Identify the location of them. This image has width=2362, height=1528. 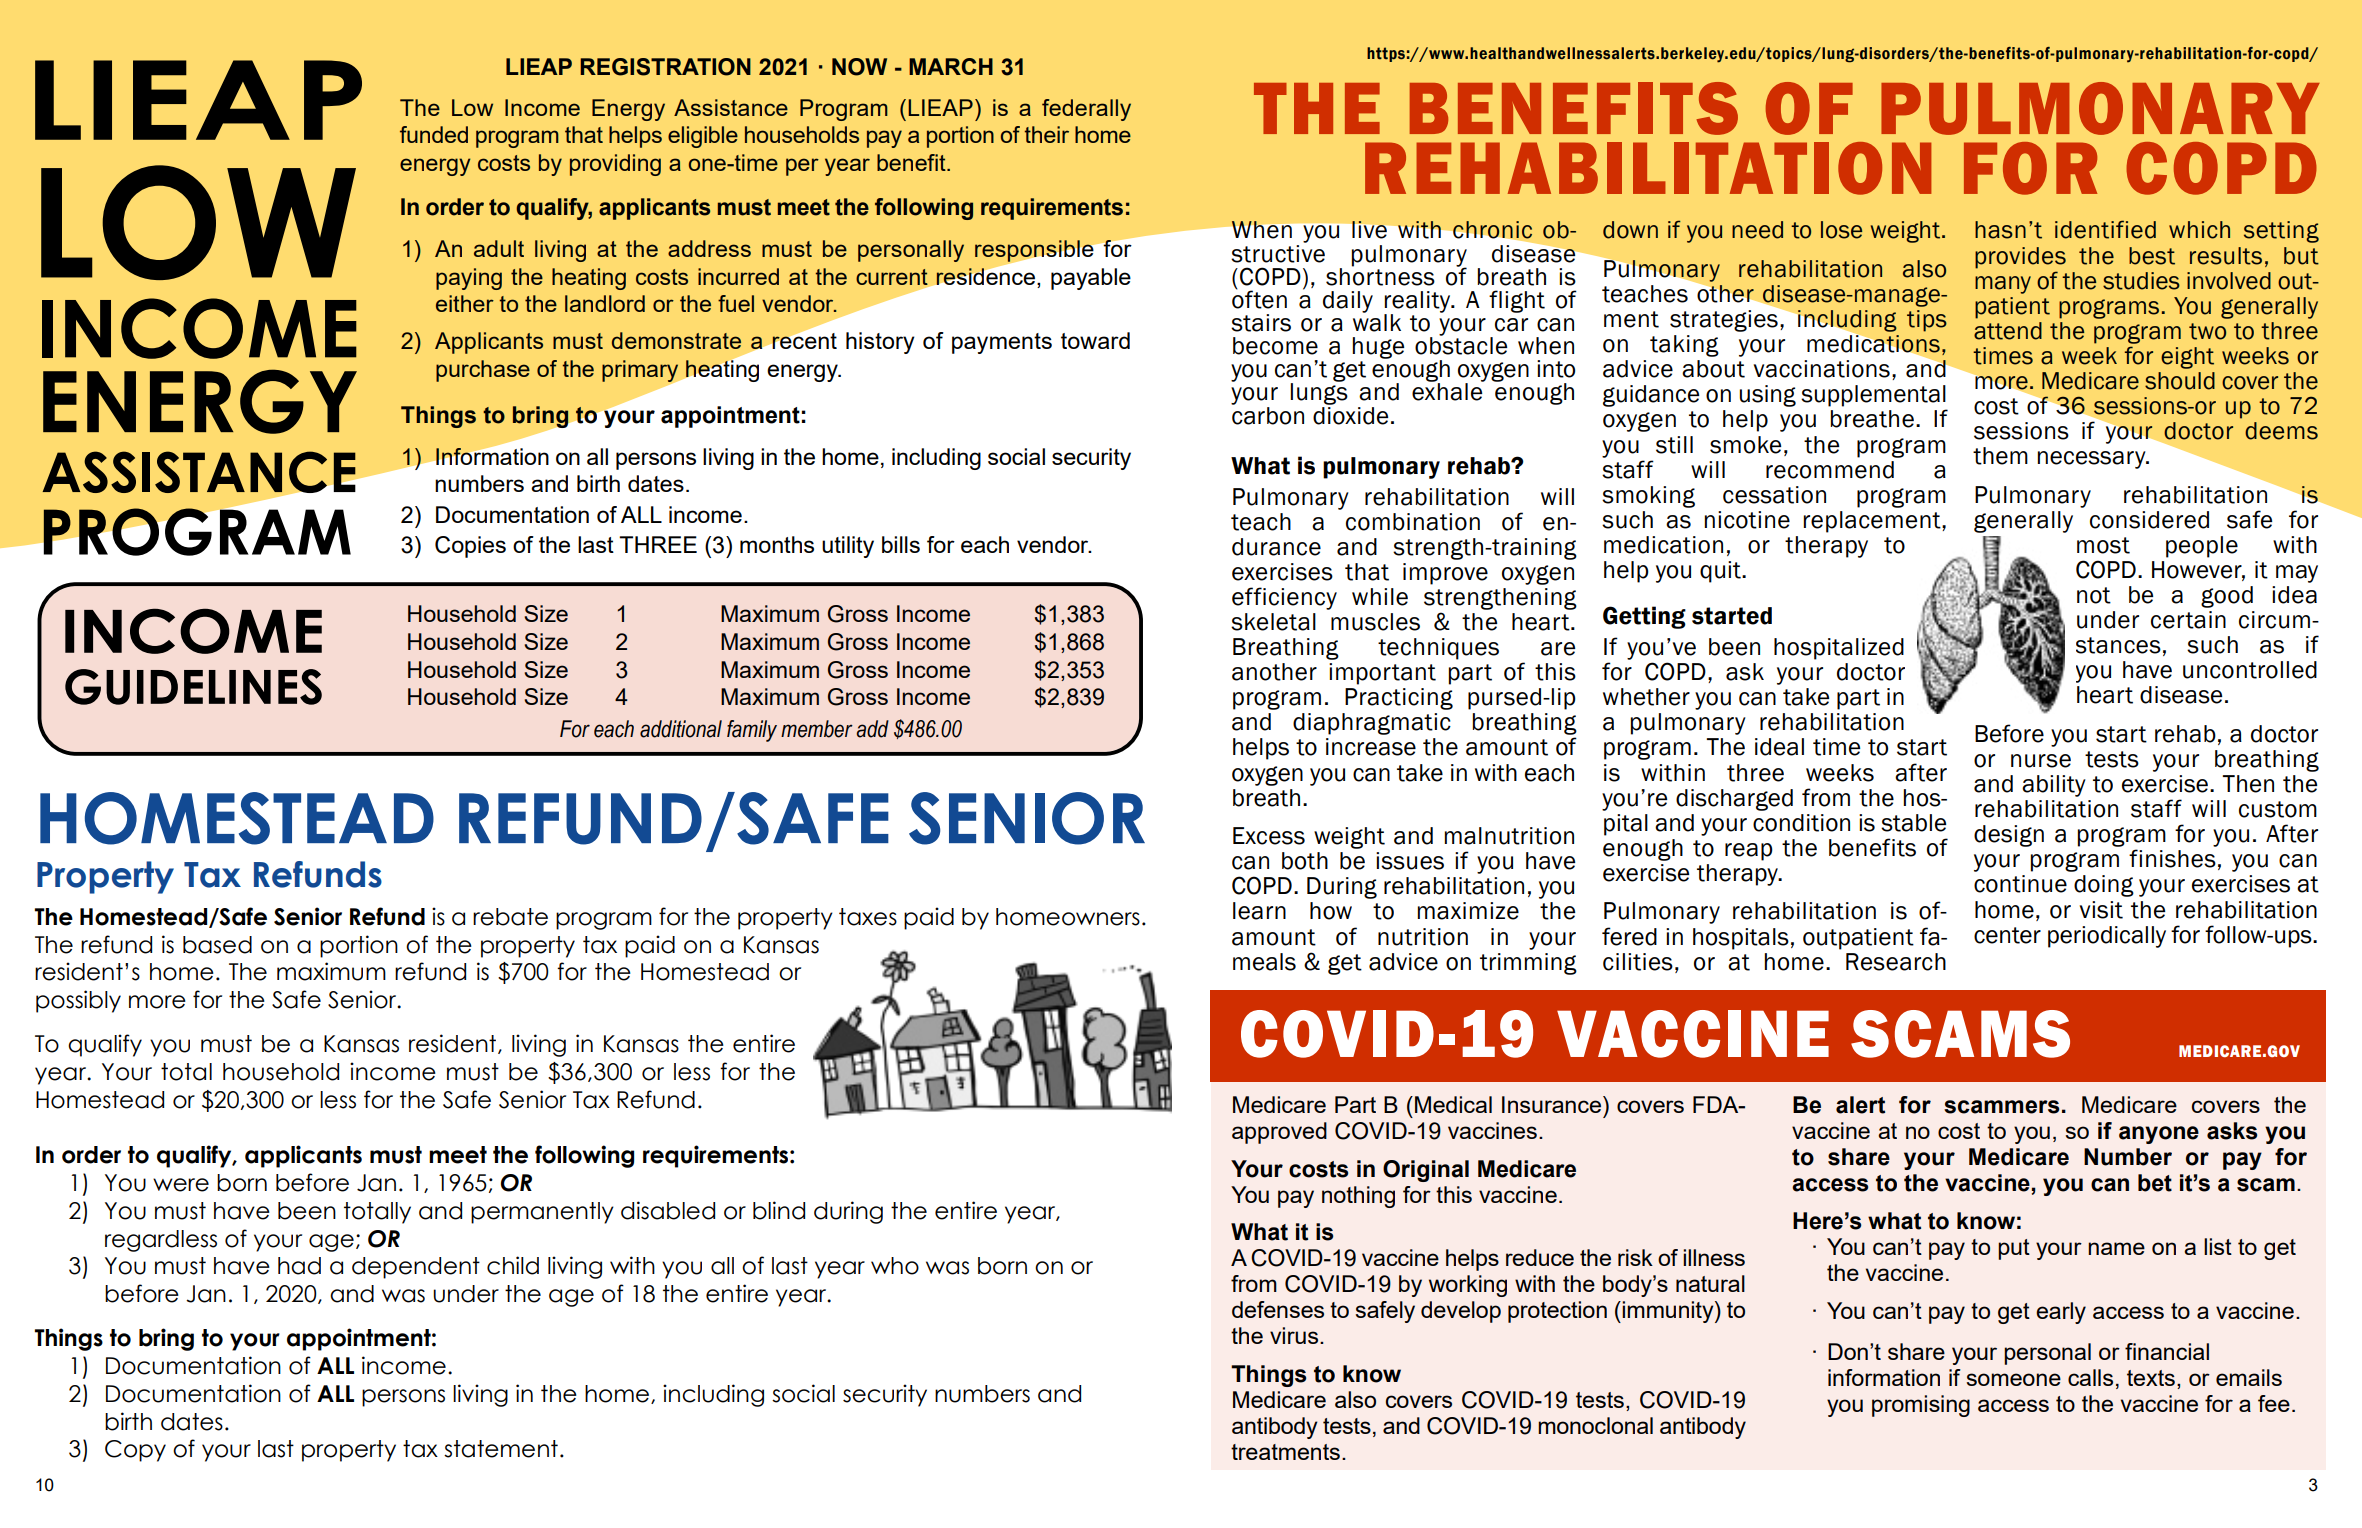
(2000, 456).
